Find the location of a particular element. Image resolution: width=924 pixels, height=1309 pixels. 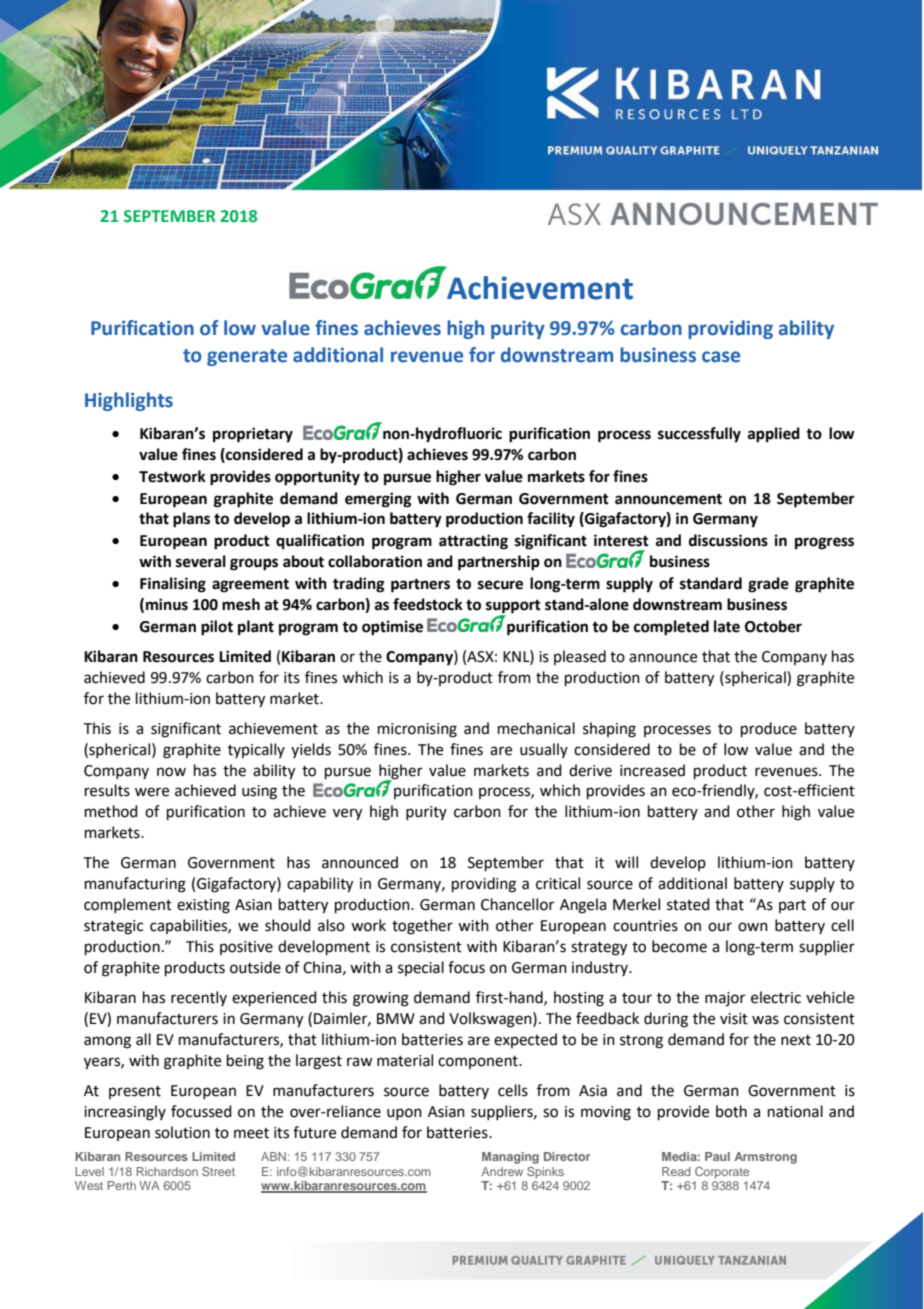

special is located at coordinates (421, 968).
